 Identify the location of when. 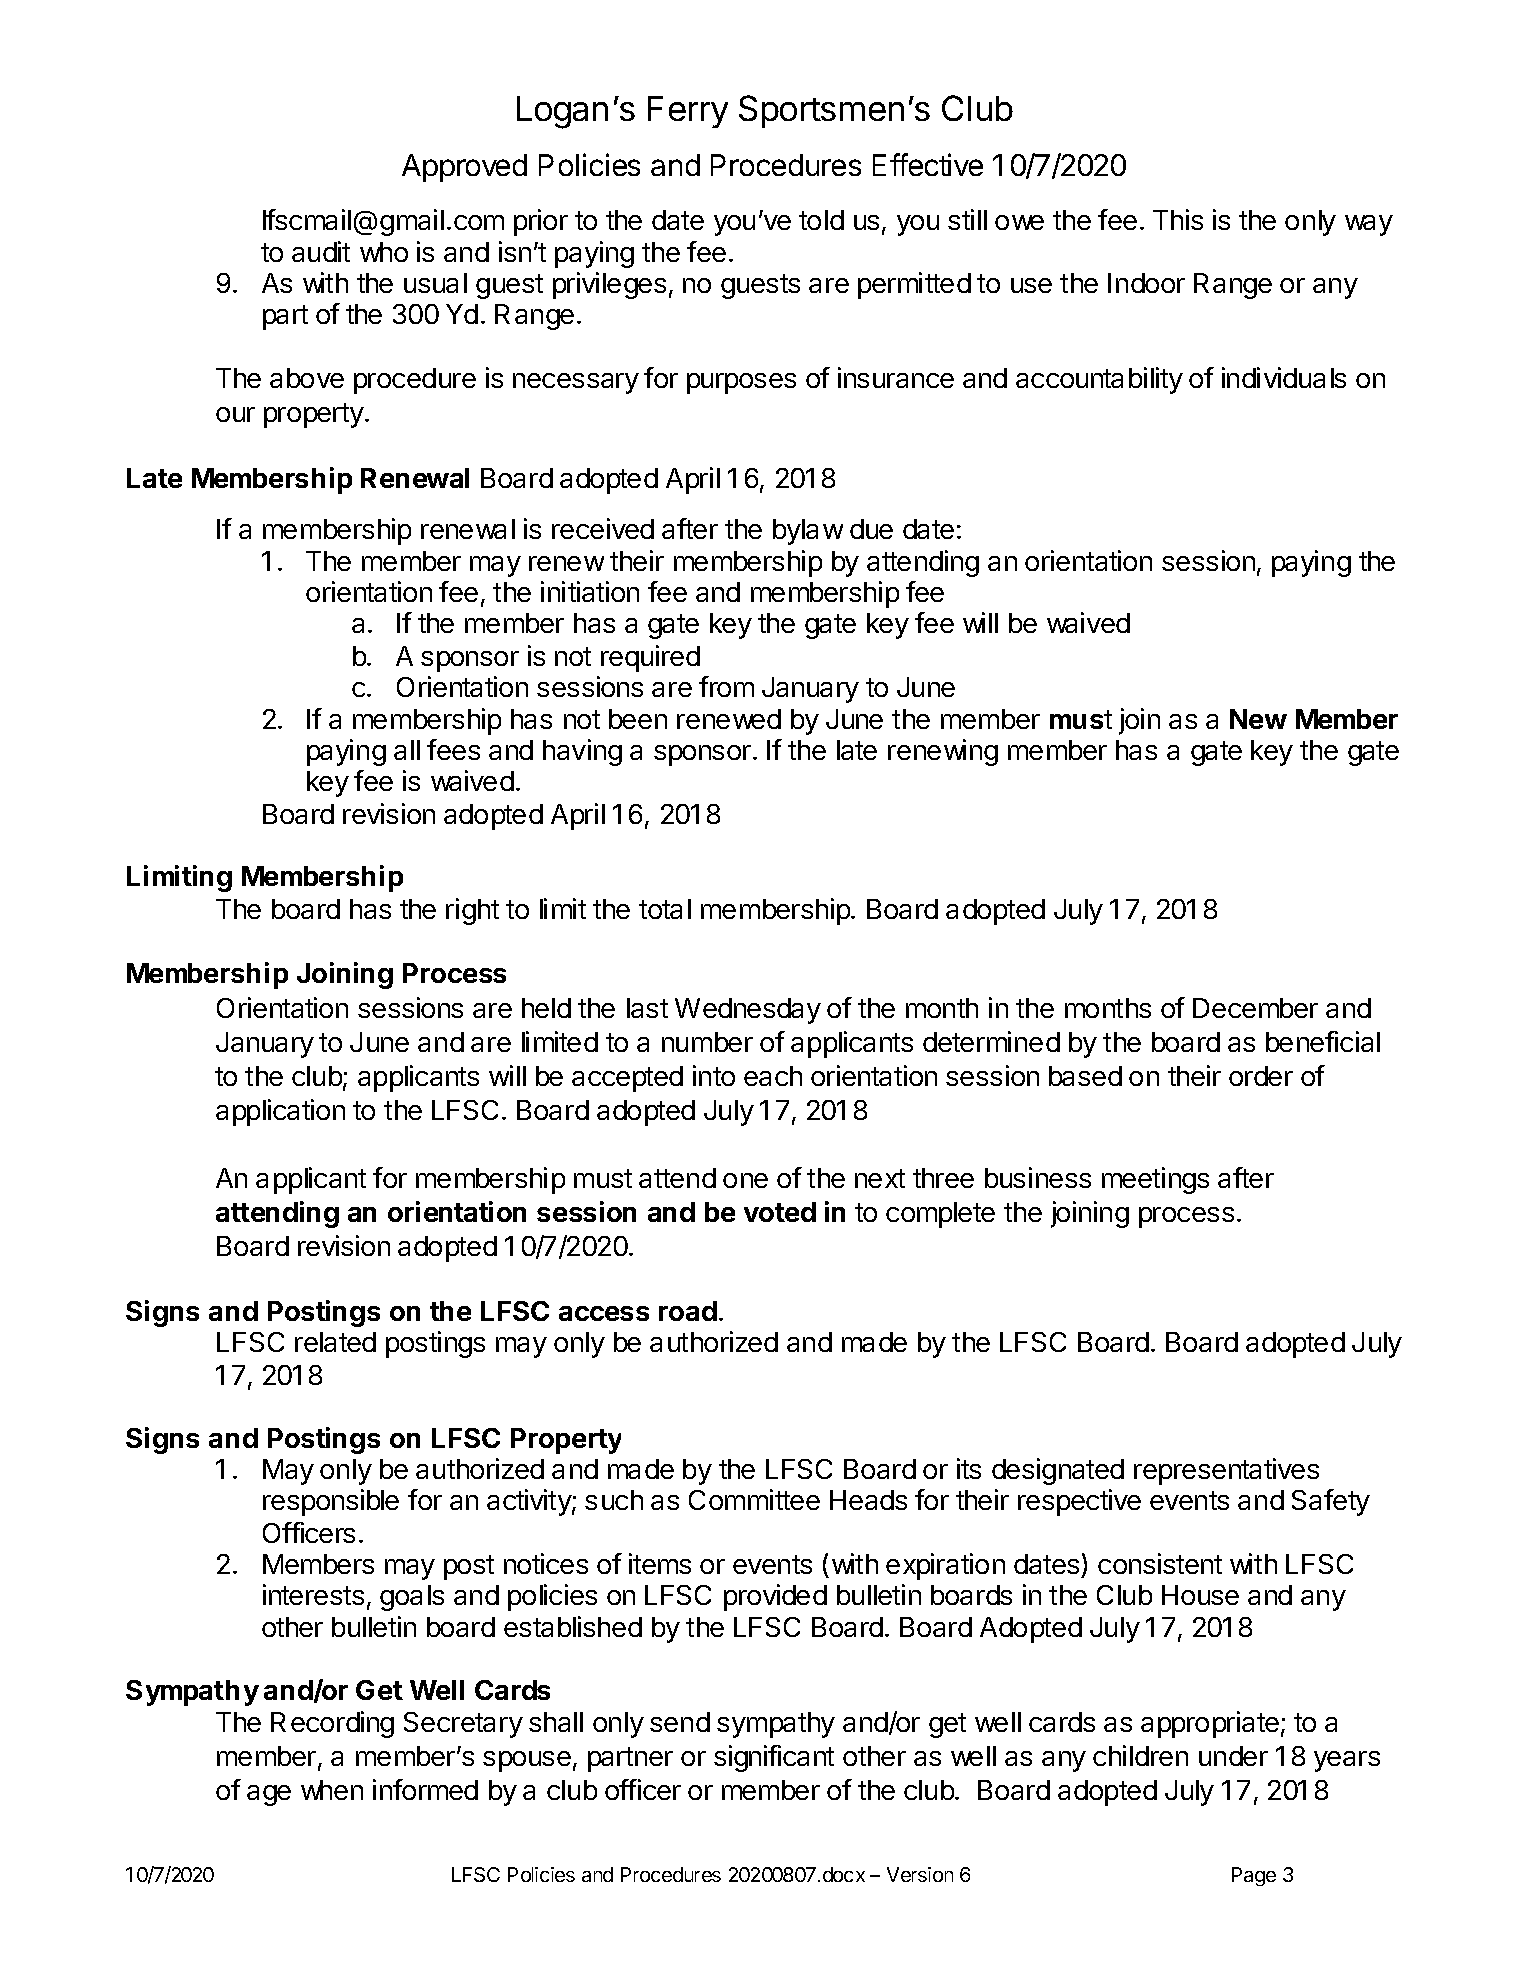
(332, 1790).
